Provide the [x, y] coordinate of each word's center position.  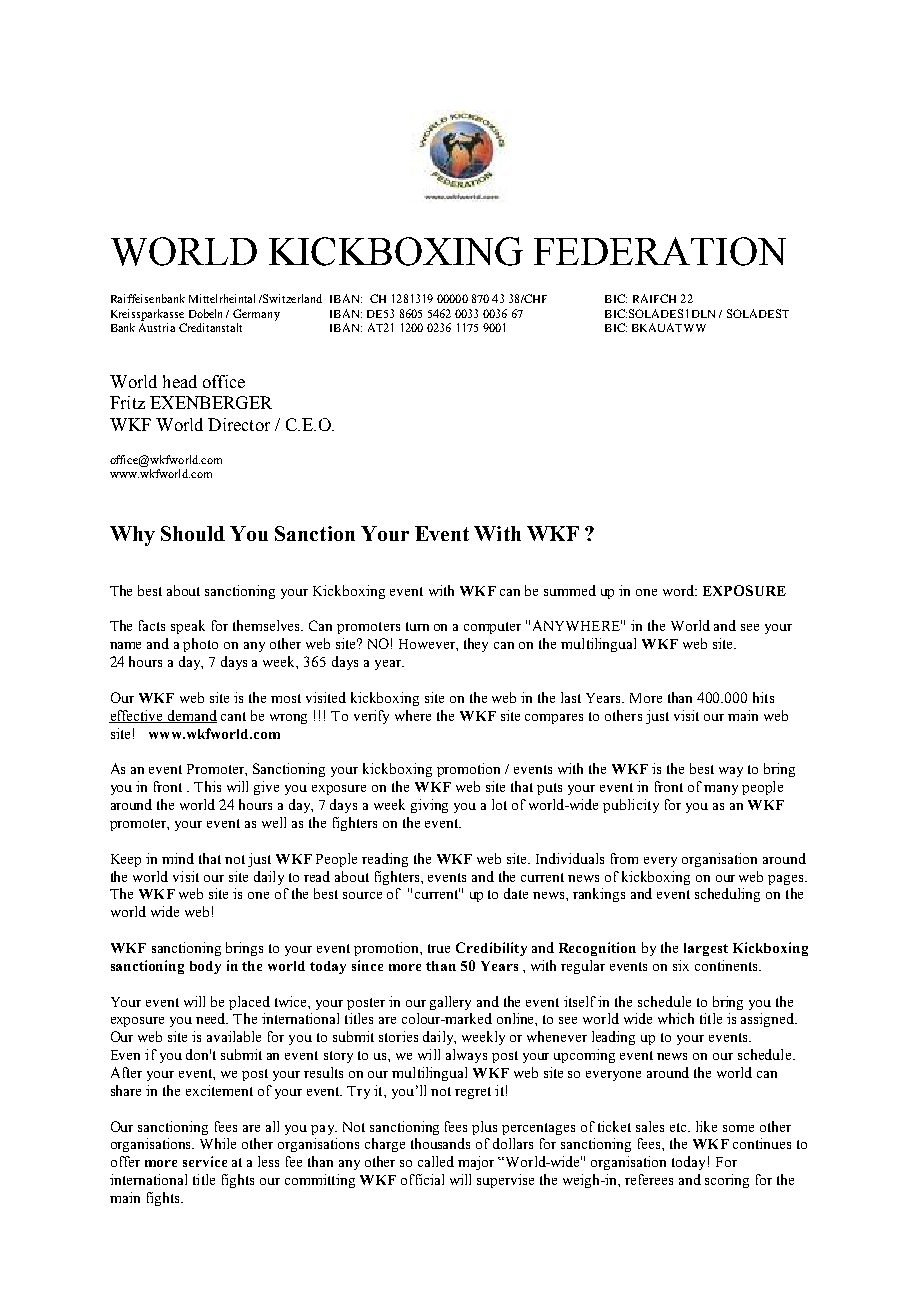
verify [371, 717]
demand [191, 716]
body [205, 967]
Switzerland [292, 298]
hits [763, 697]
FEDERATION [660, 251]
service [205, 1161]
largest [706, 949]
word [680, 590]
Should [193, 533]
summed [570, 590]
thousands [440, 1143]
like [706, 1126]
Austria [157, 327]
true [439, 948]
